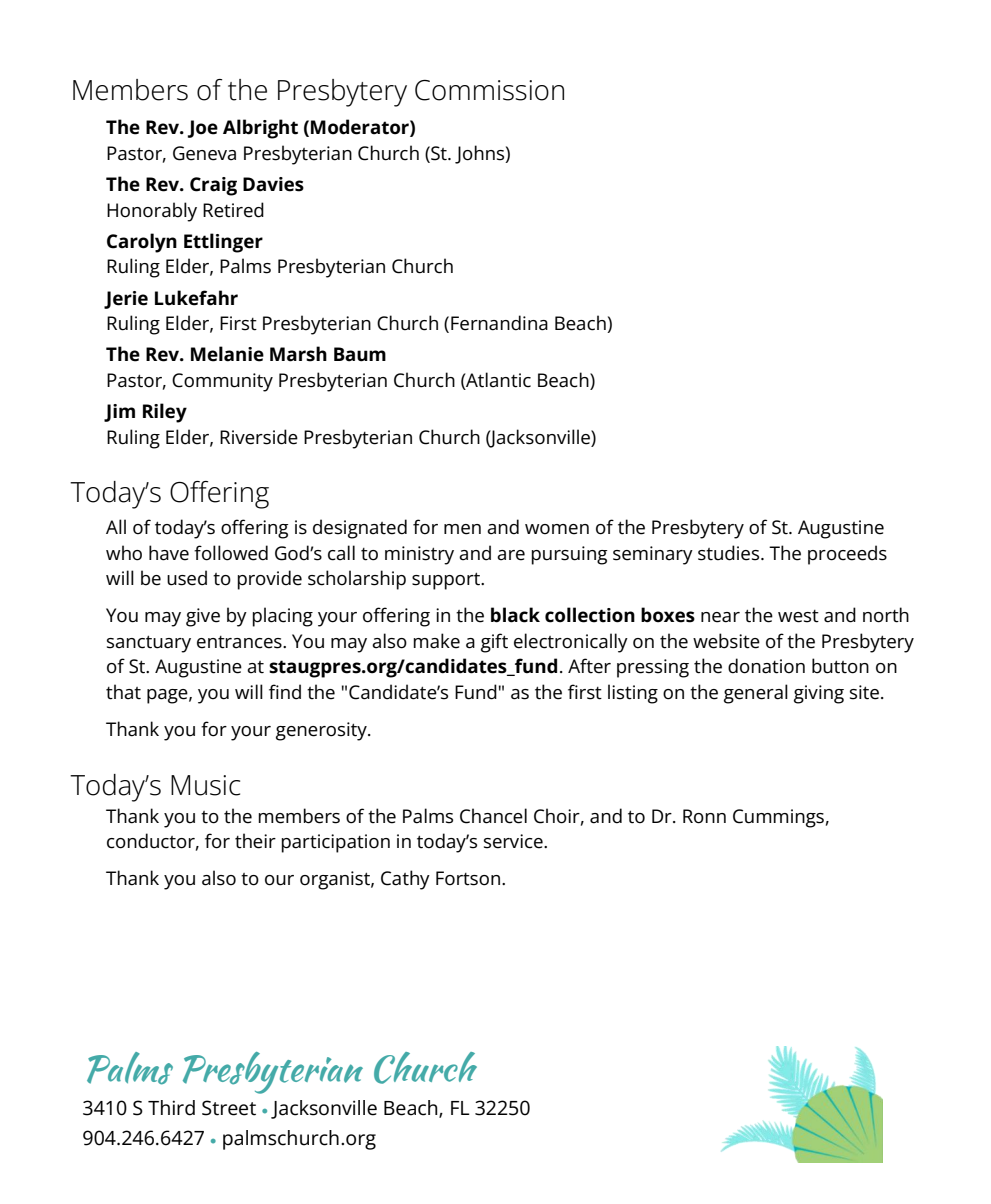 Image resolution: width=991 pixels, height=1204 pixels. I want to click on Joe, so click(203, 129).
